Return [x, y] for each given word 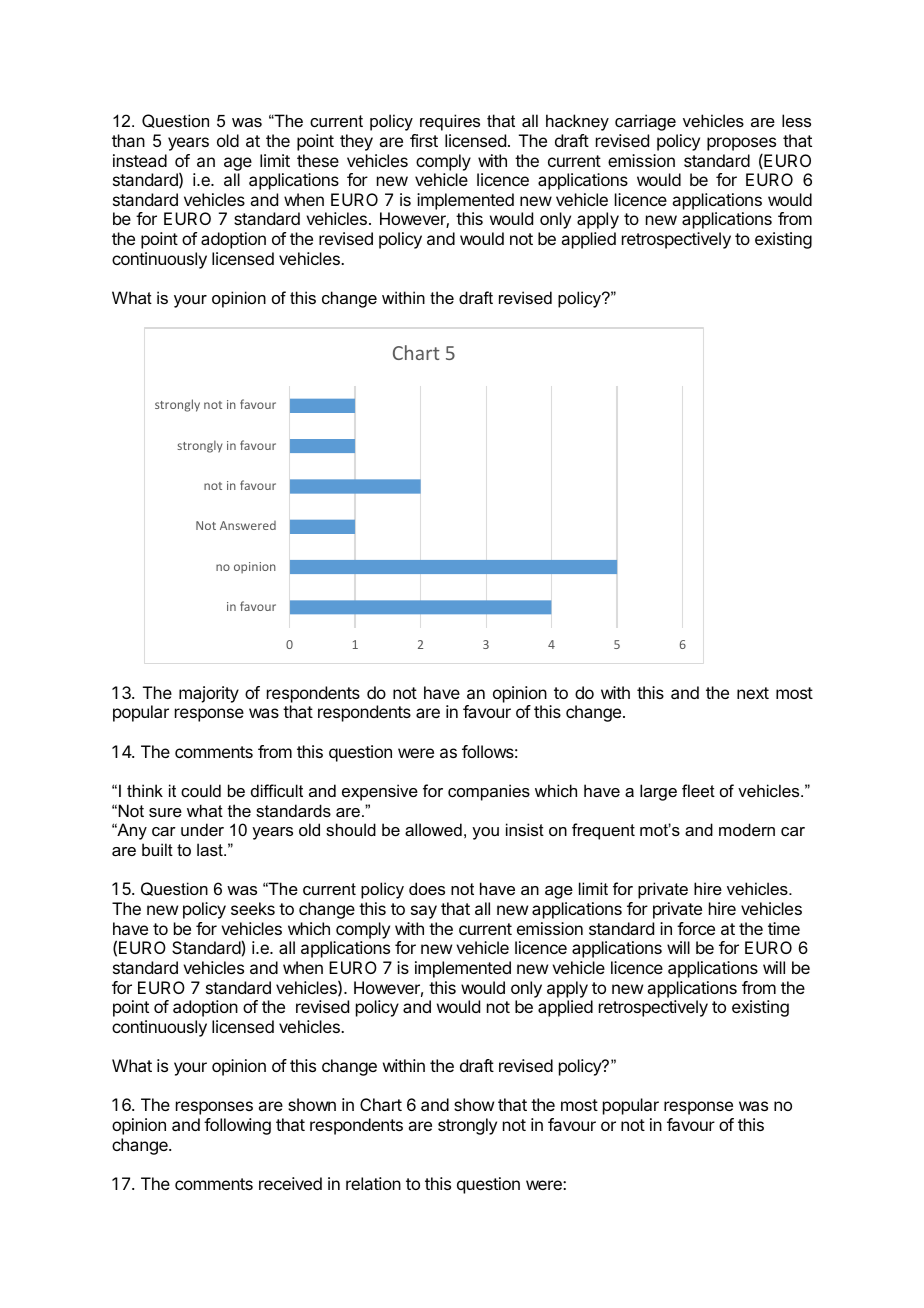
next [753, 693]
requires [450, 122]
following [237, 1126]
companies [489, 792]
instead [140, 160]
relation [373, 1183]
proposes [741, 144]
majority [209, 694]
